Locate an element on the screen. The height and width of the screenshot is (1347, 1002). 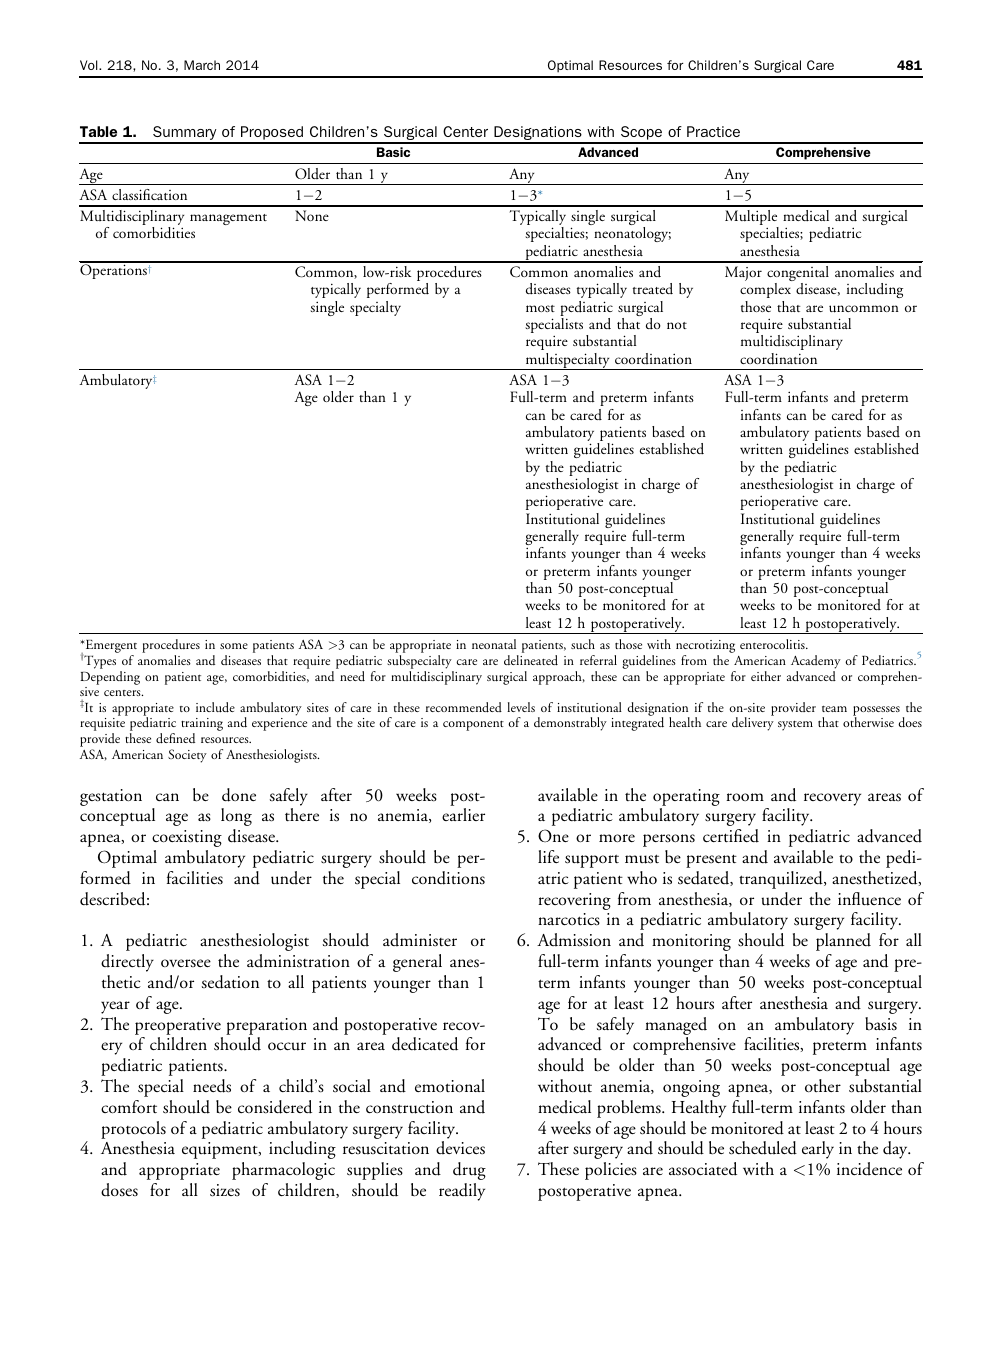
room is located at coordinates (745, 797).
